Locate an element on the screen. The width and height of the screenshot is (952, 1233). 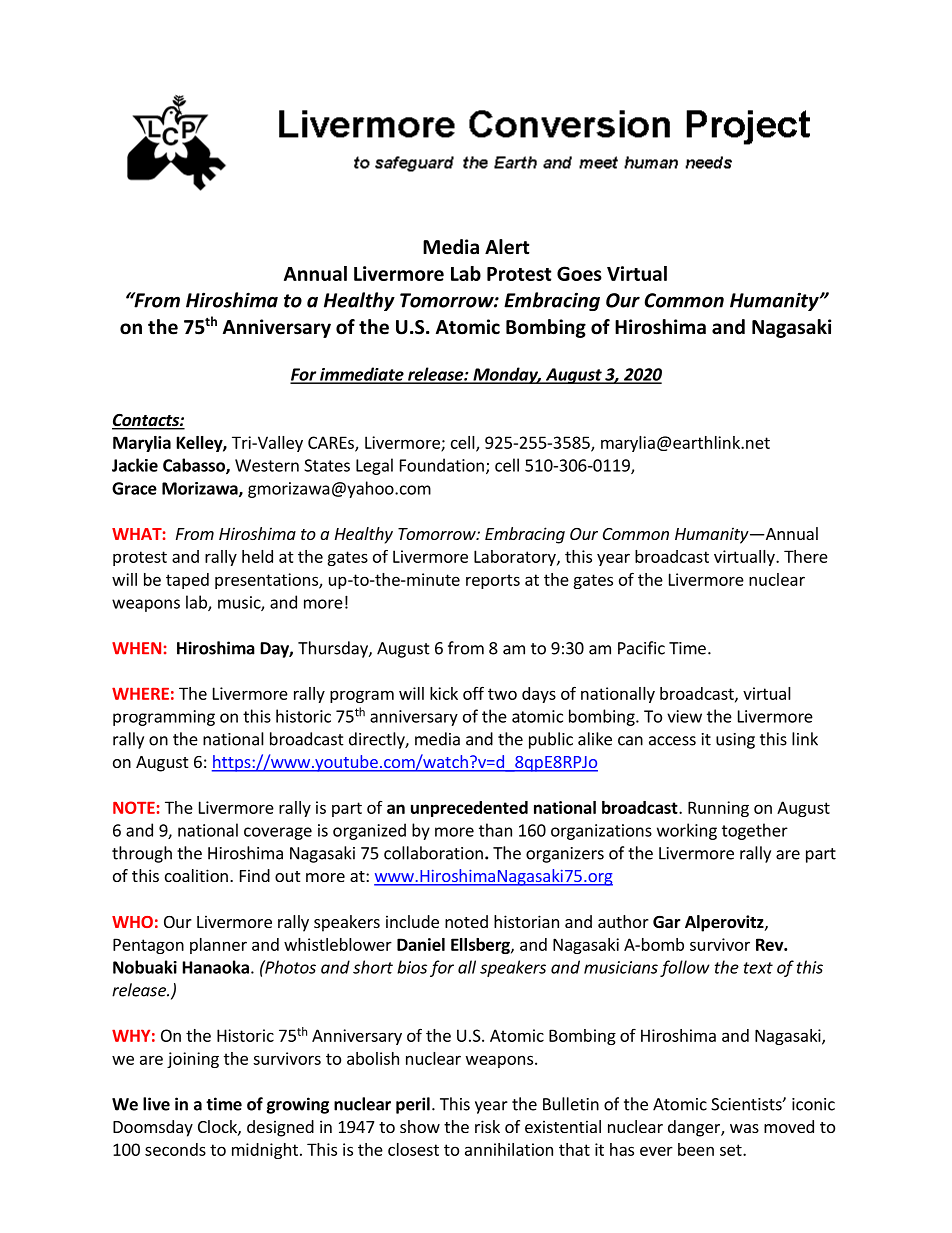
Western is located at coordinates (267, 465).
